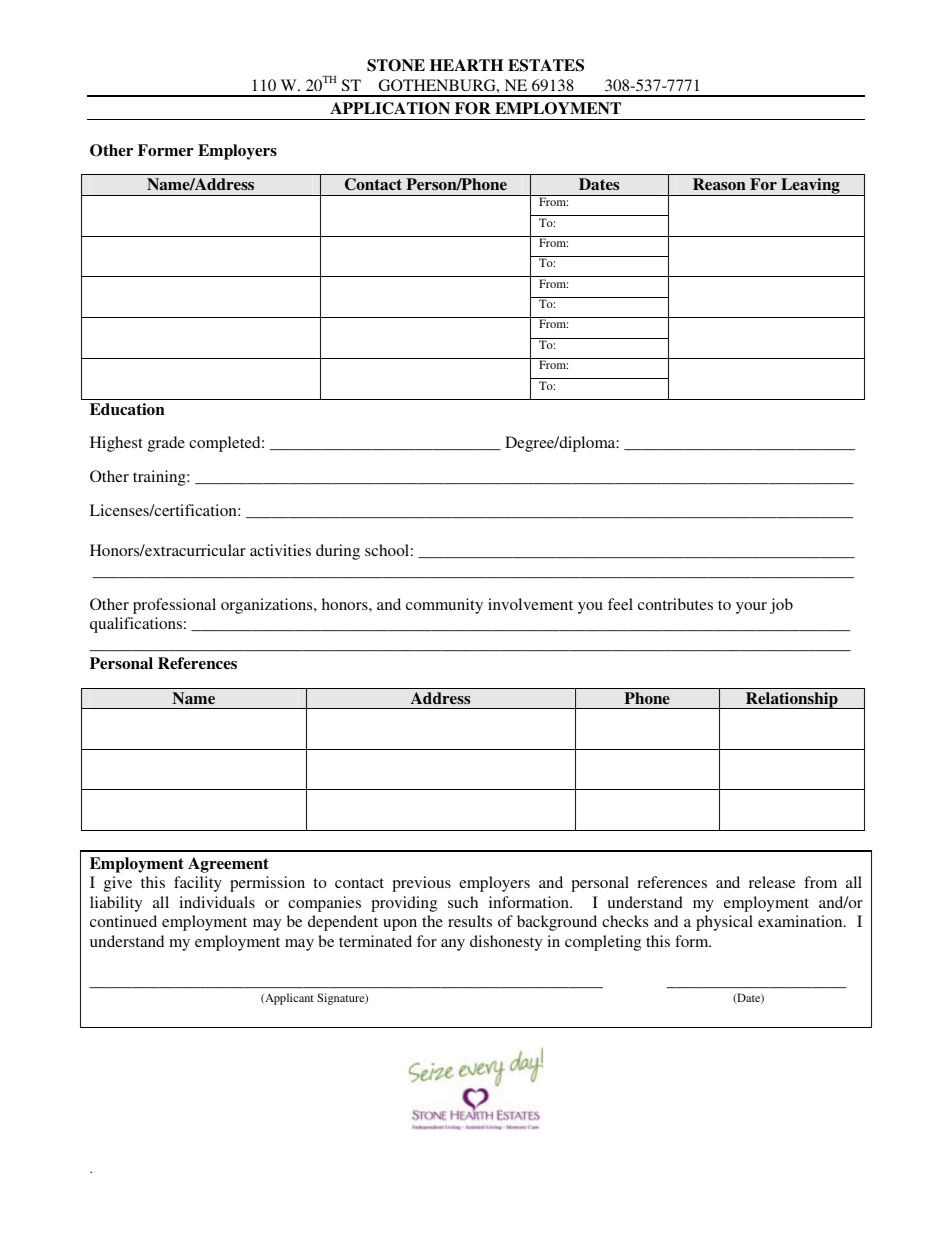  Describe the element at coordinates (719, 184) in the document. I see `Reason` at that location.
